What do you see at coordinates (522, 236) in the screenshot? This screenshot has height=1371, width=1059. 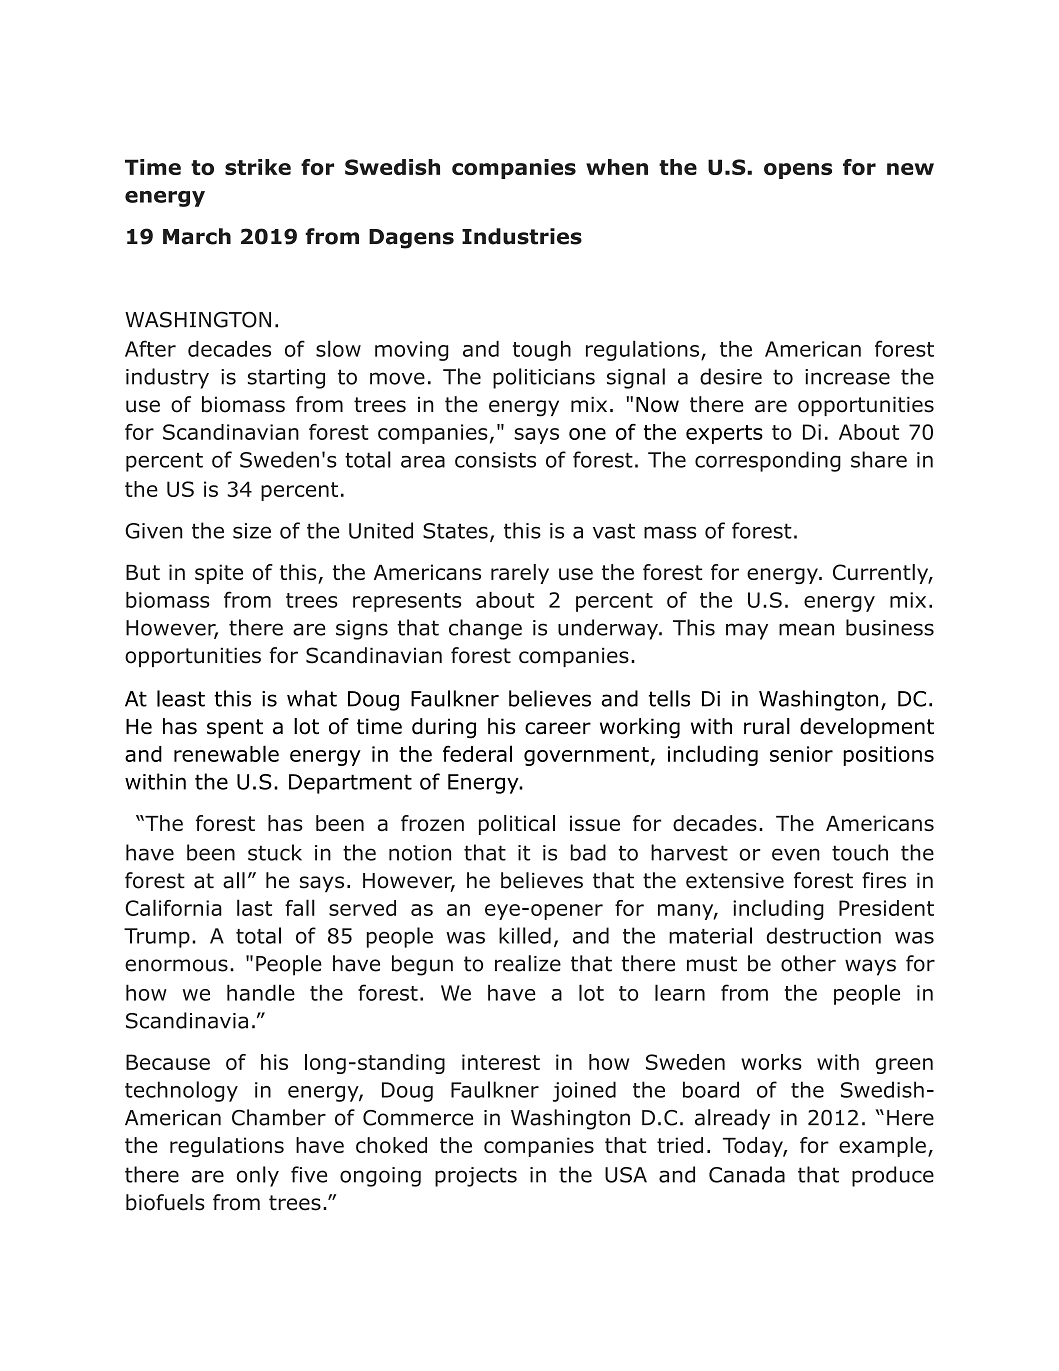 I see `Industries` at bounding box center [522, 236].
